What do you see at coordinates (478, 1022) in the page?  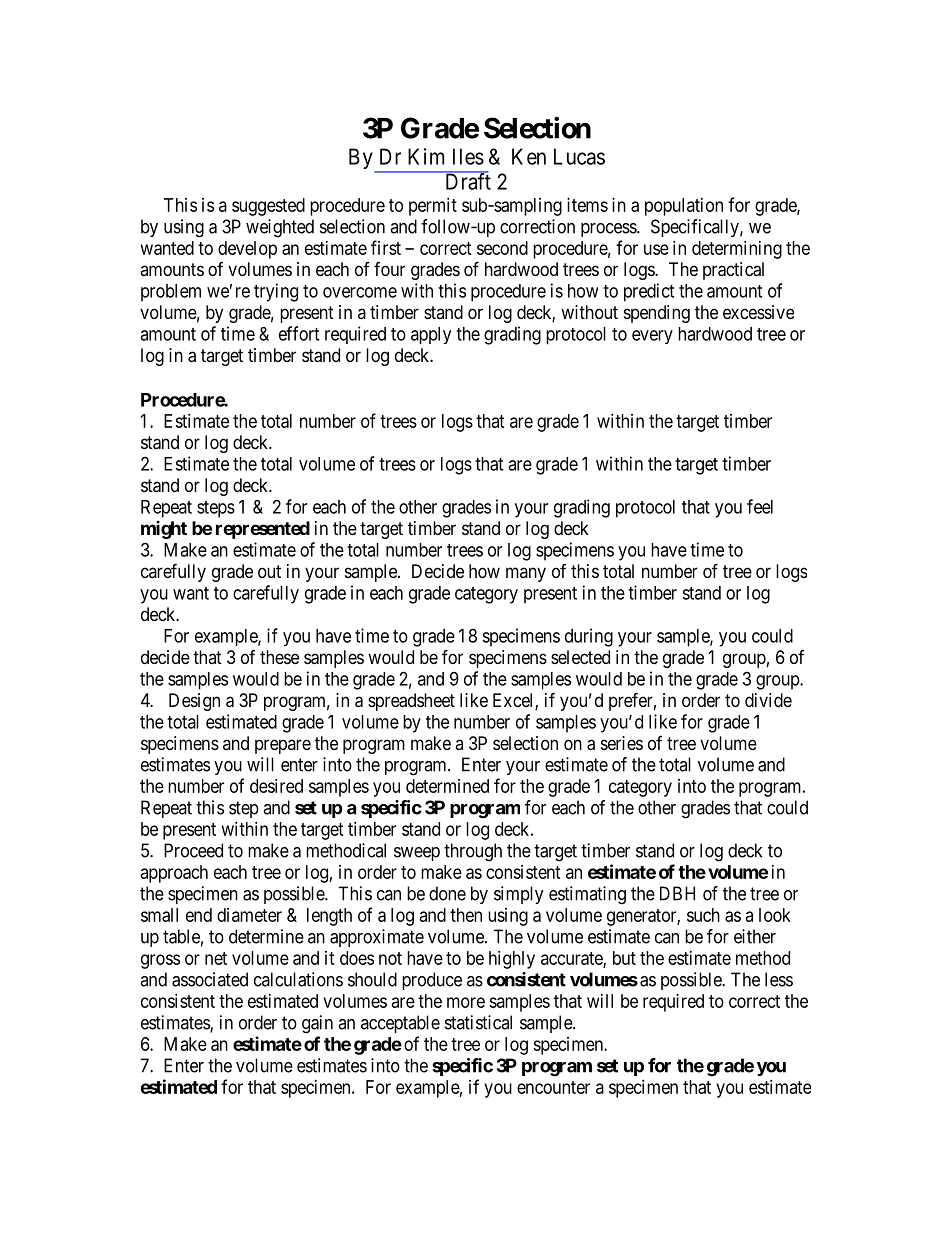 I see `statistical` at bounding box center [478, 1022].
